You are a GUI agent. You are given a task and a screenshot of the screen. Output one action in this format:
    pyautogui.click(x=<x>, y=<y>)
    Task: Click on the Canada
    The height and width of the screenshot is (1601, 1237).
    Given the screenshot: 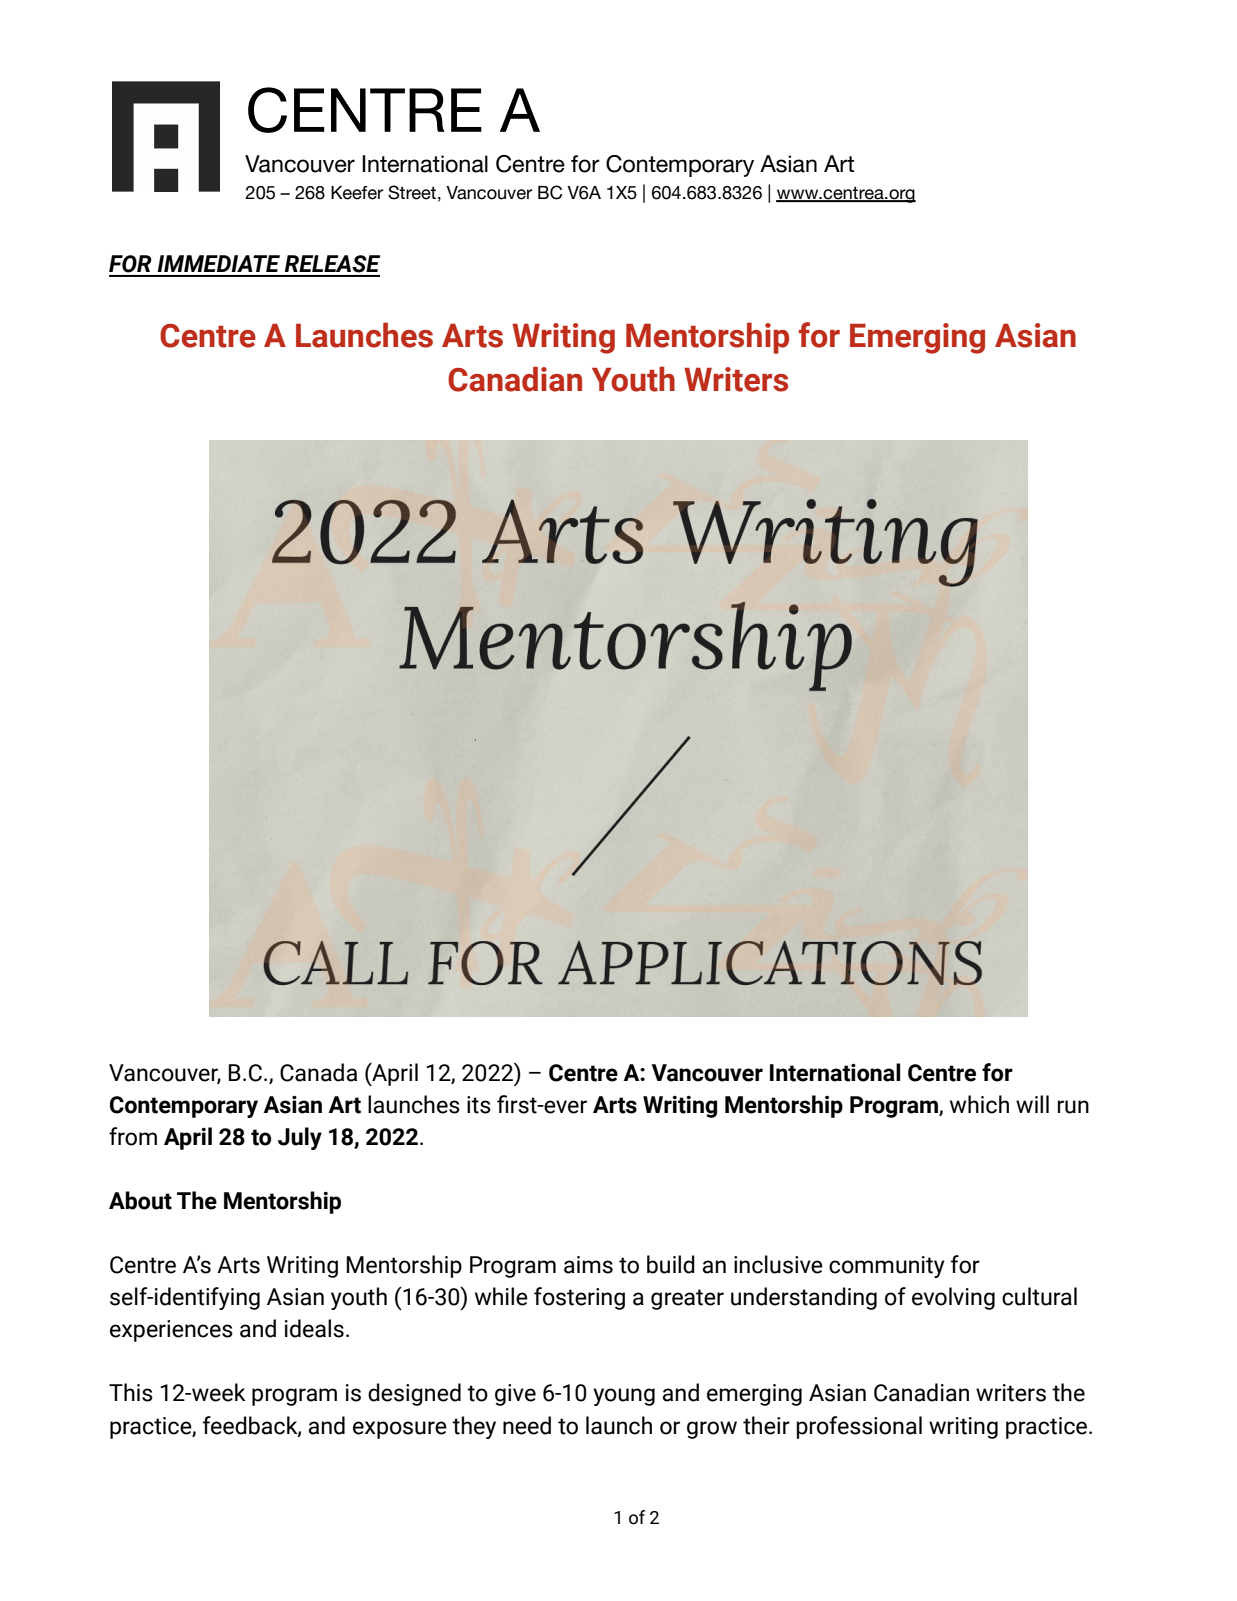 What is the action you would take?
    pyautogui.click(x=318, y=1072)
